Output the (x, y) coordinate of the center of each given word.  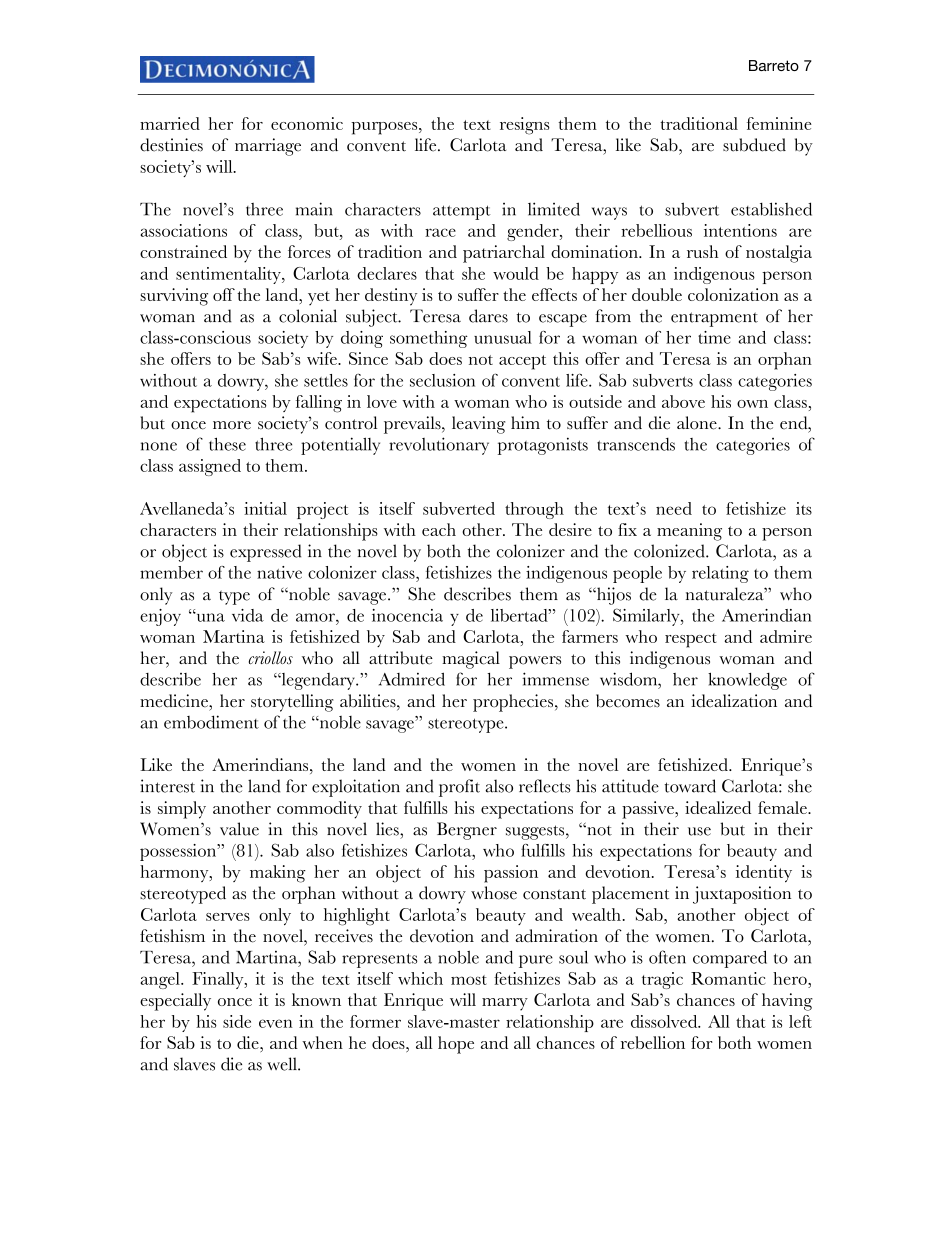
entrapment (714, 319)
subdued (754, 145)
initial (265, 508)
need (674, 508)
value (239, 829)
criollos (271, 657)
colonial (308, 316)
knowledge (747, 681)
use (699, 831)
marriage (268, 147)
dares (488, 316)
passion (511, 874)
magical (471, 660)
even (276, 1023)
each (439, 529)
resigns (525, 126)
